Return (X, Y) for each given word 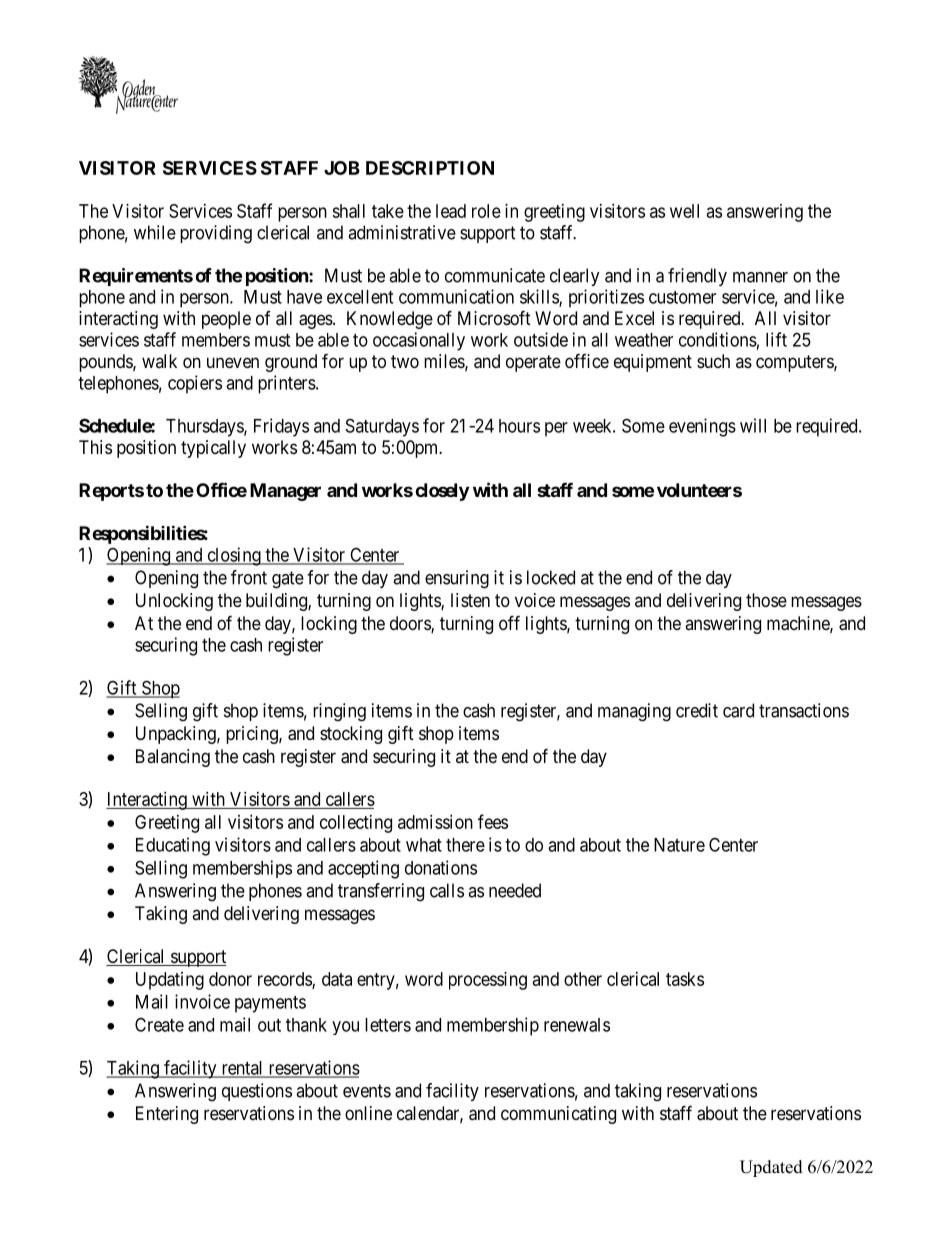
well (684, 211)
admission (435, 822)
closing (234, 556)
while (155, 232)
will (753, 425)
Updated (771, 1168)
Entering (167, 1115)
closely (442, 492)
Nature (679, 845)
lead (451, 211)
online (368, 1113)
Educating (173, 846)
